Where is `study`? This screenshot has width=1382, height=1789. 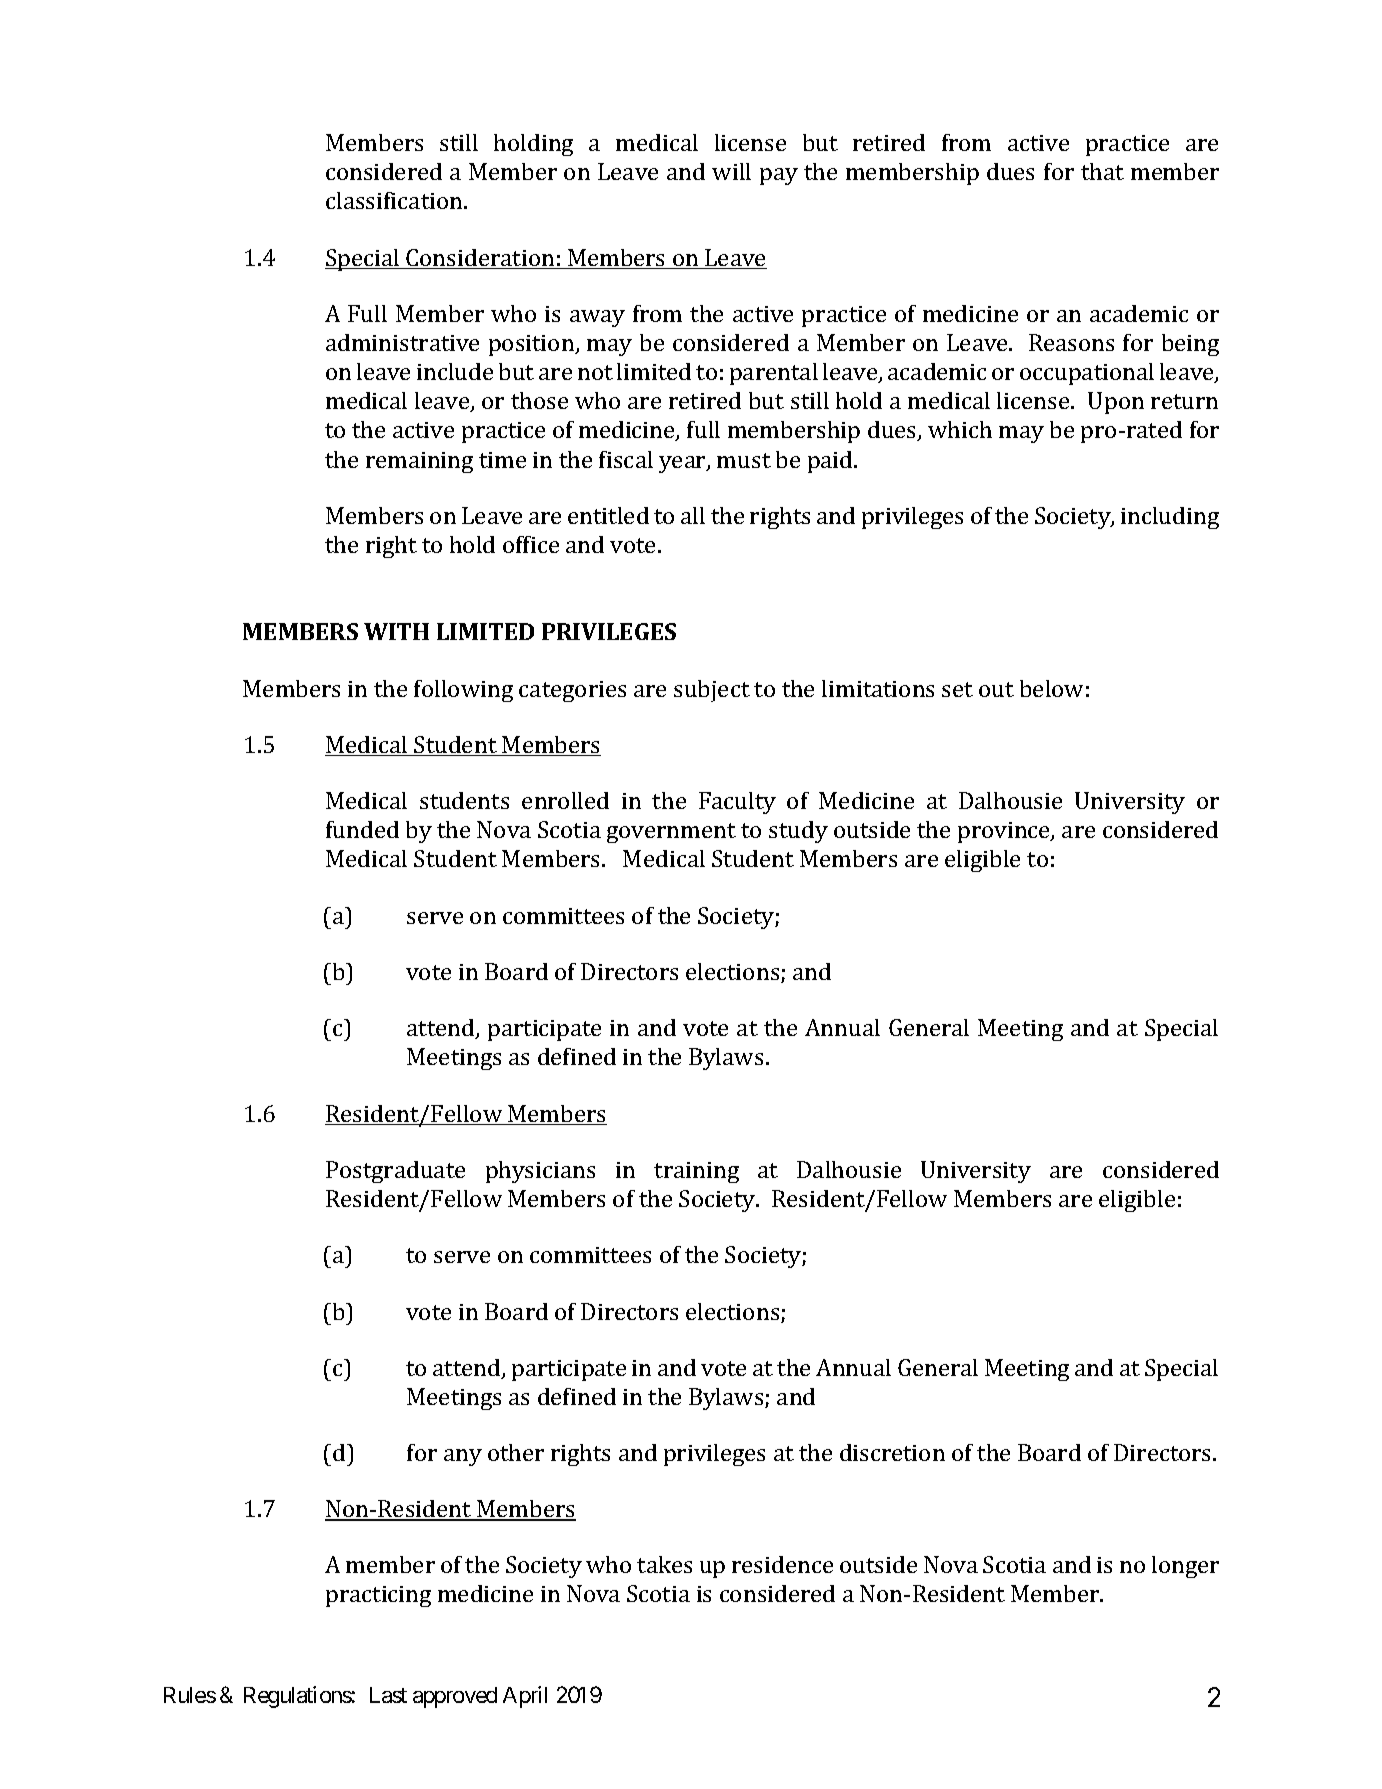
study is located at coordinates (798, 832).
